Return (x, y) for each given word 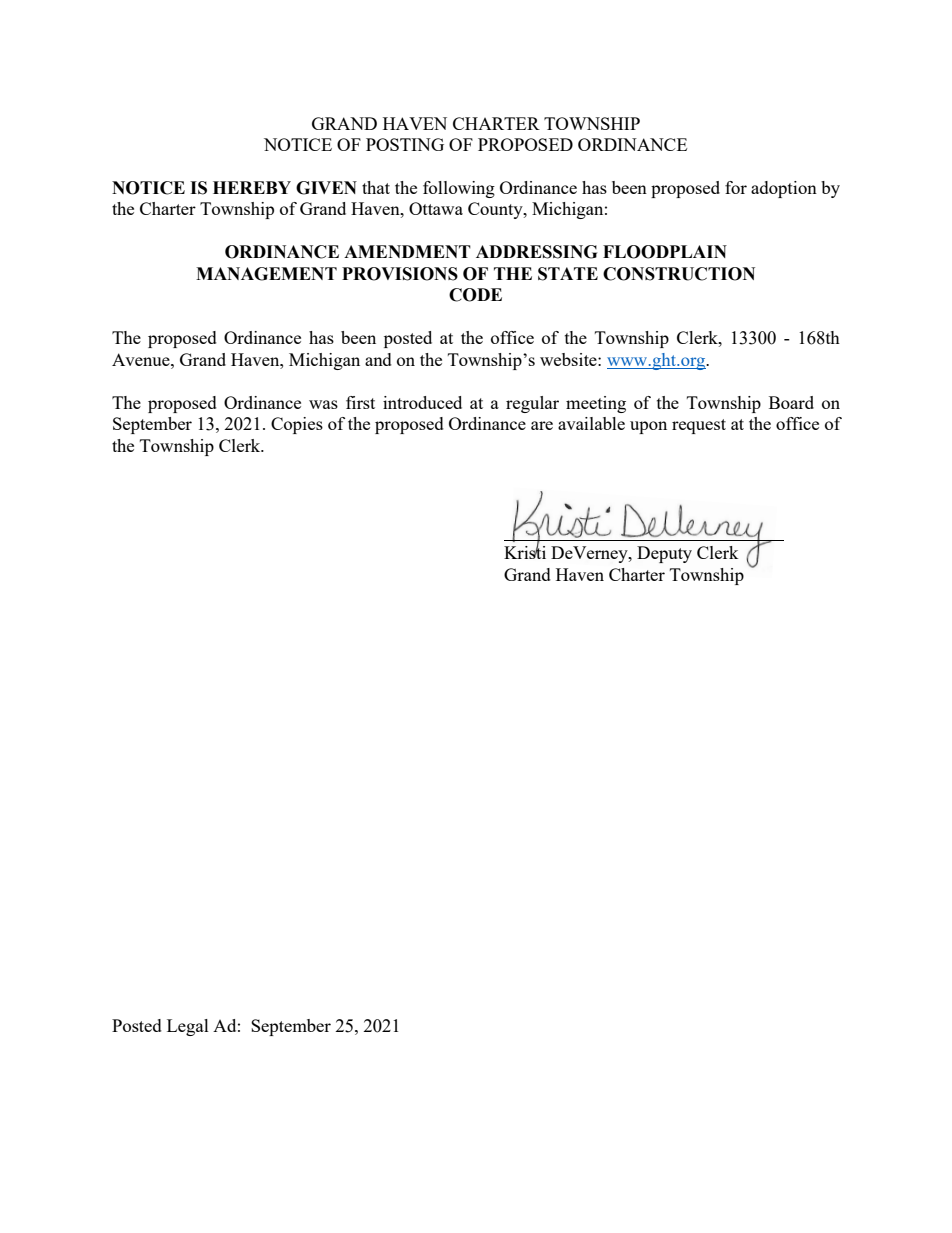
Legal (188, 1027)
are (542, 425)
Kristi (525, 551)
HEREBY (252, 187)
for (736, 187)
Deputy (664, 554)
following (459, 189)
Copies (297, 425)
